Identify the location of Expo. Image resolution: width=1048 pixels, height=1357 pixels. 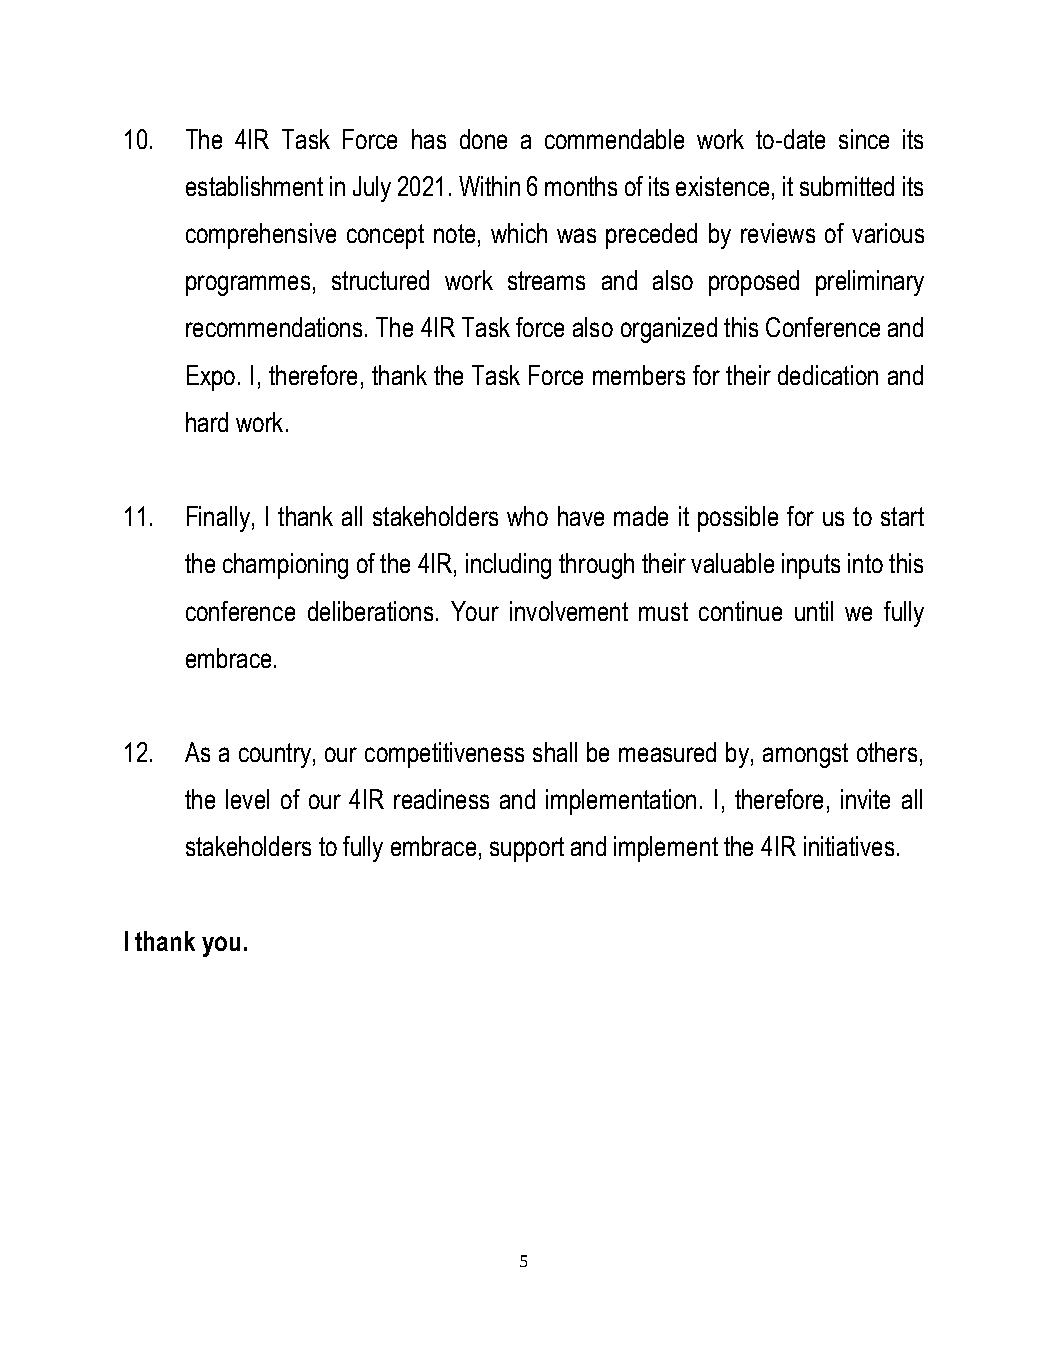
(211, 378).
